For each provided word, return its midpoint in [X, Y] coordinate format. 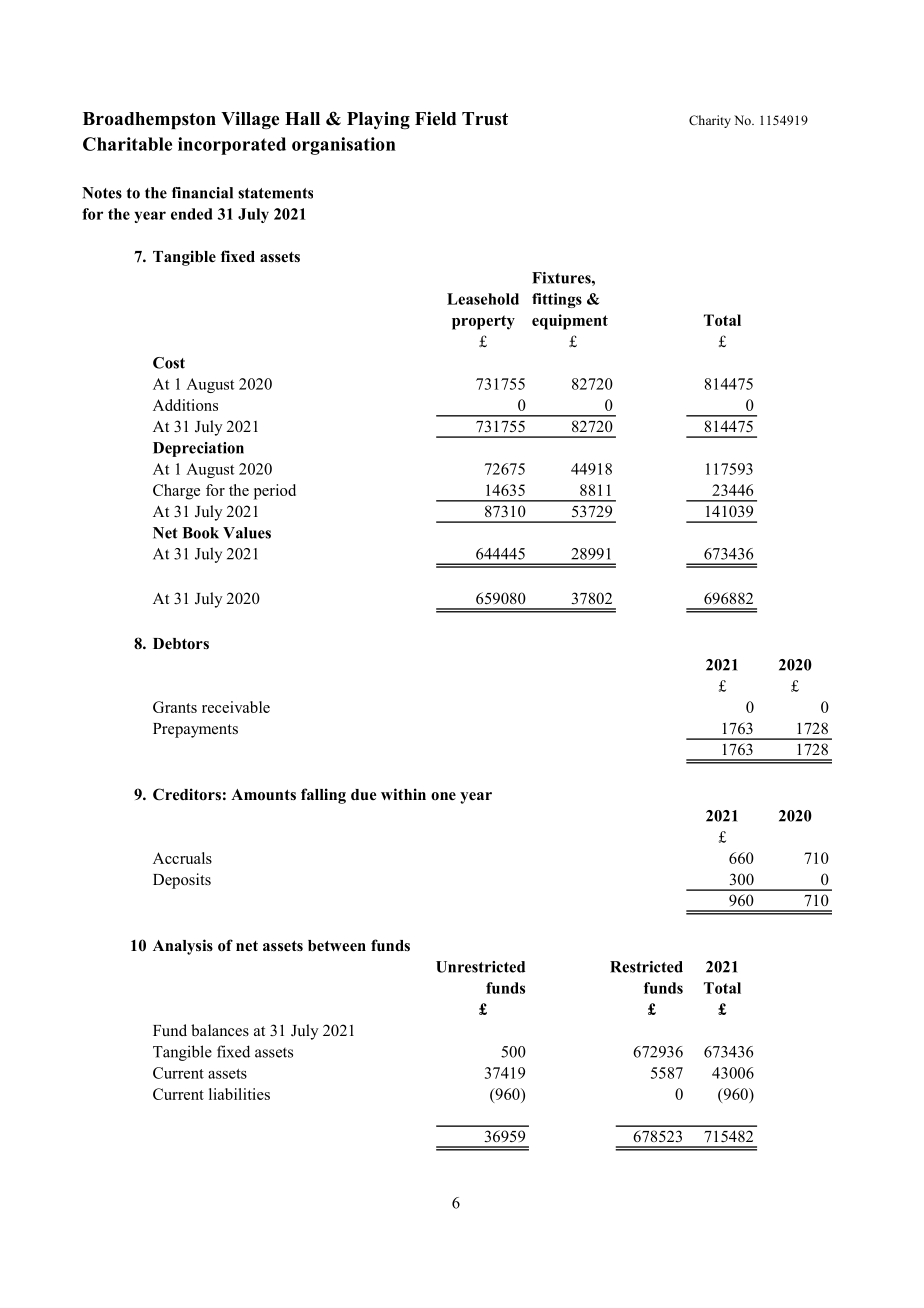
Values [247, 533]
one [443, 796]
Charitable [127, 144]
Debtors [181, 644]
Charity [710, 121]
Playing [378, 120]
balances [220, 1030]
